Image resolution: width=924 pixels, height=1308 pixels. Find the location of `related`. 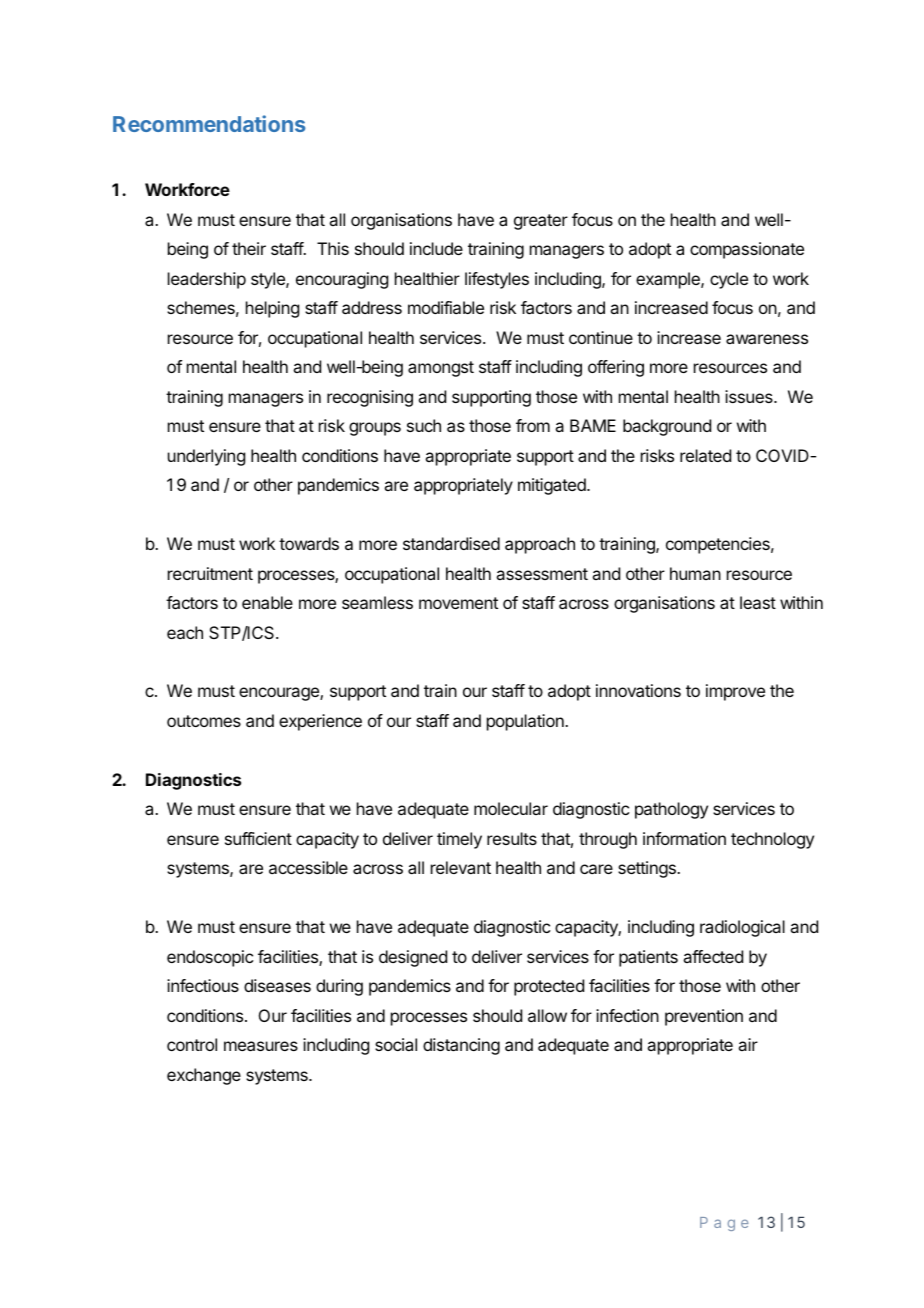

related is located at coordinates (705, 455).
